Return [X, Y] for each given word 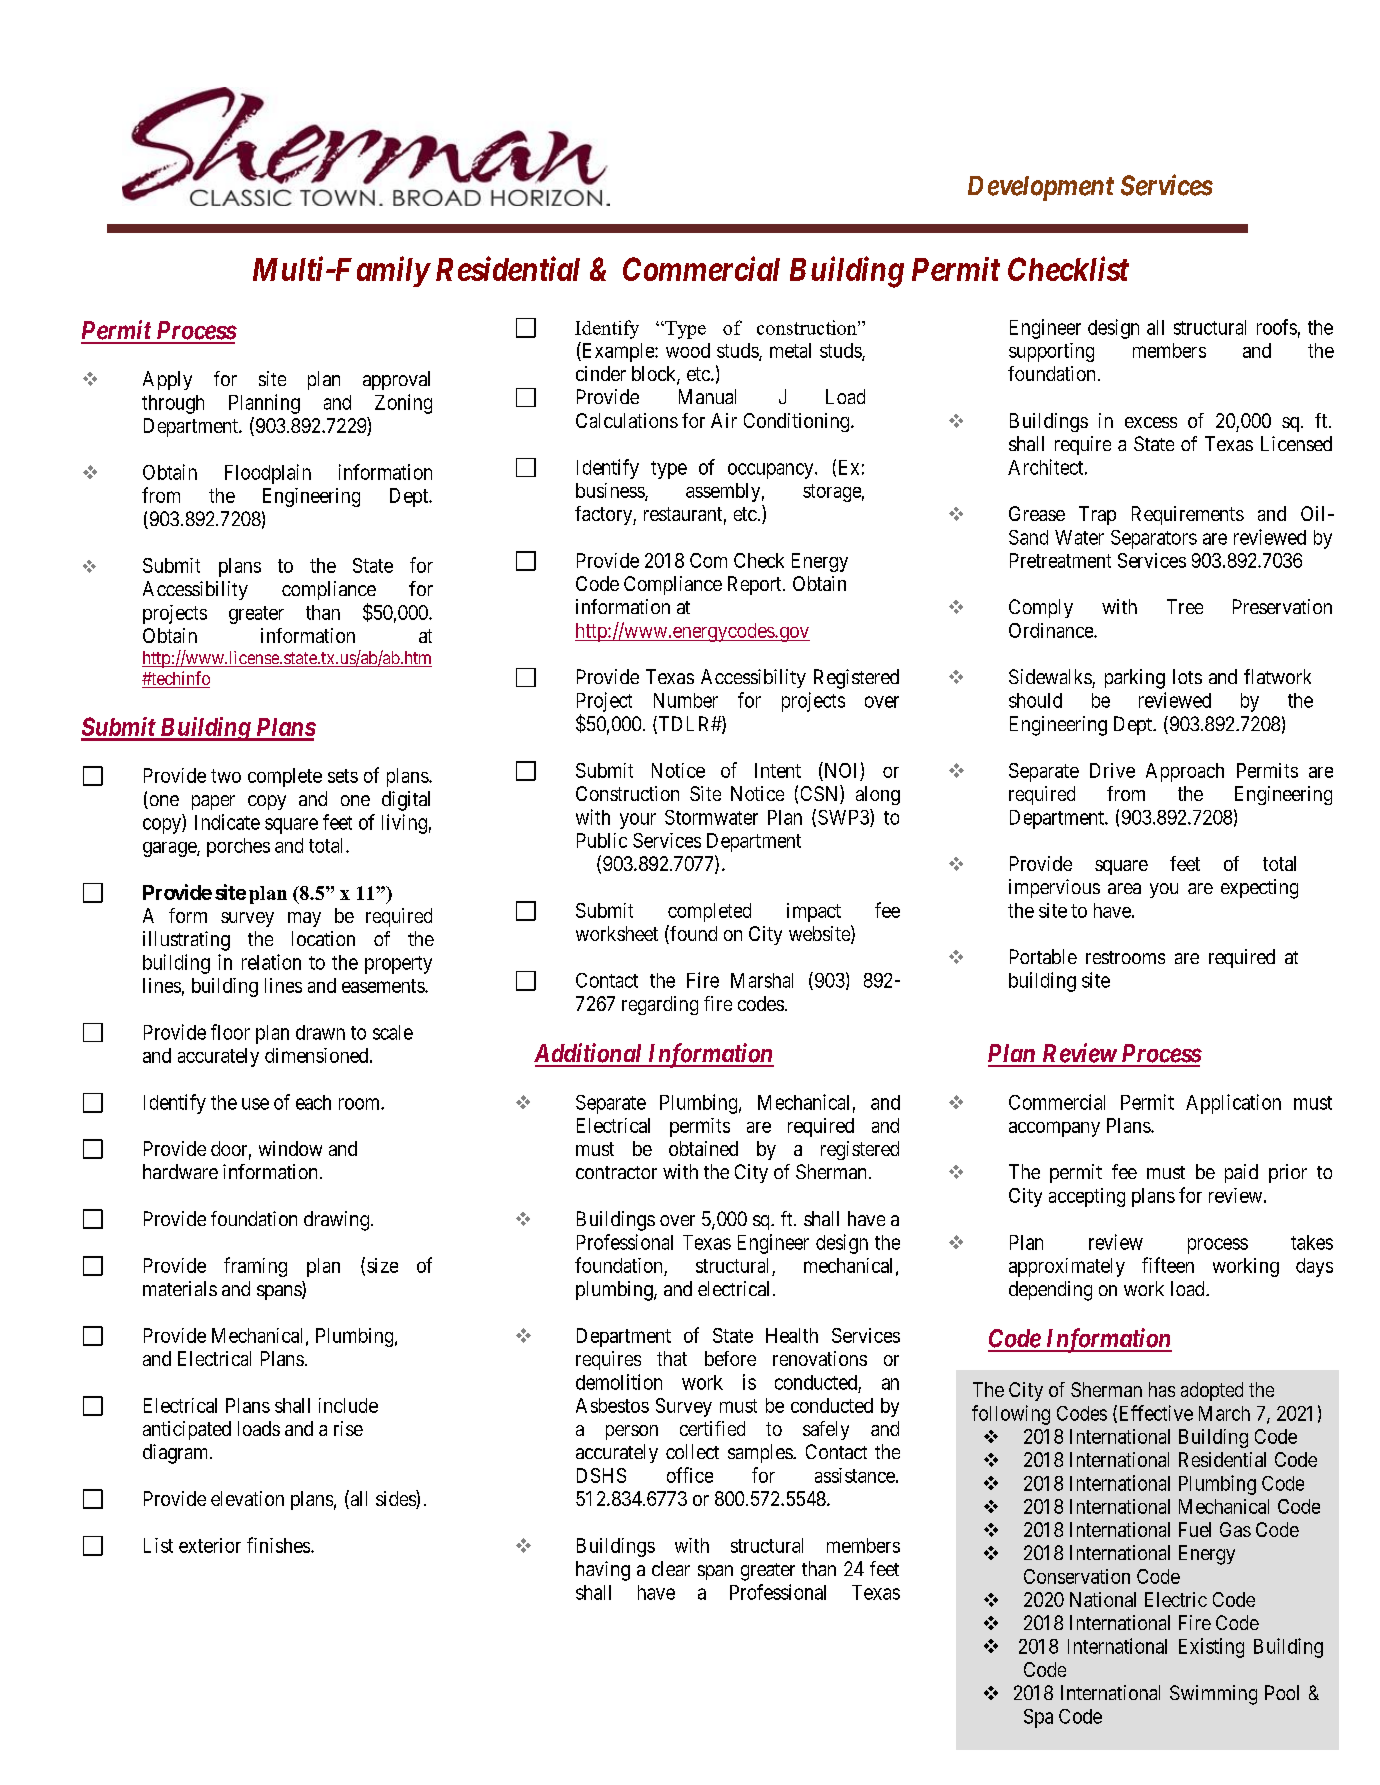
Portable [1043, 956]
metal [790, 350]
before [730, 1358]
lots [1187, 676]
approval [396, 380]
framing [255, 1267]
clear [671, 1568]
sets [343, 776]
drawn [320, 1032]
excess [1151, 422]
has [1162, 1389]
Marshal [762, 980]
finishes [278, 1545]
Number [686, 700]
